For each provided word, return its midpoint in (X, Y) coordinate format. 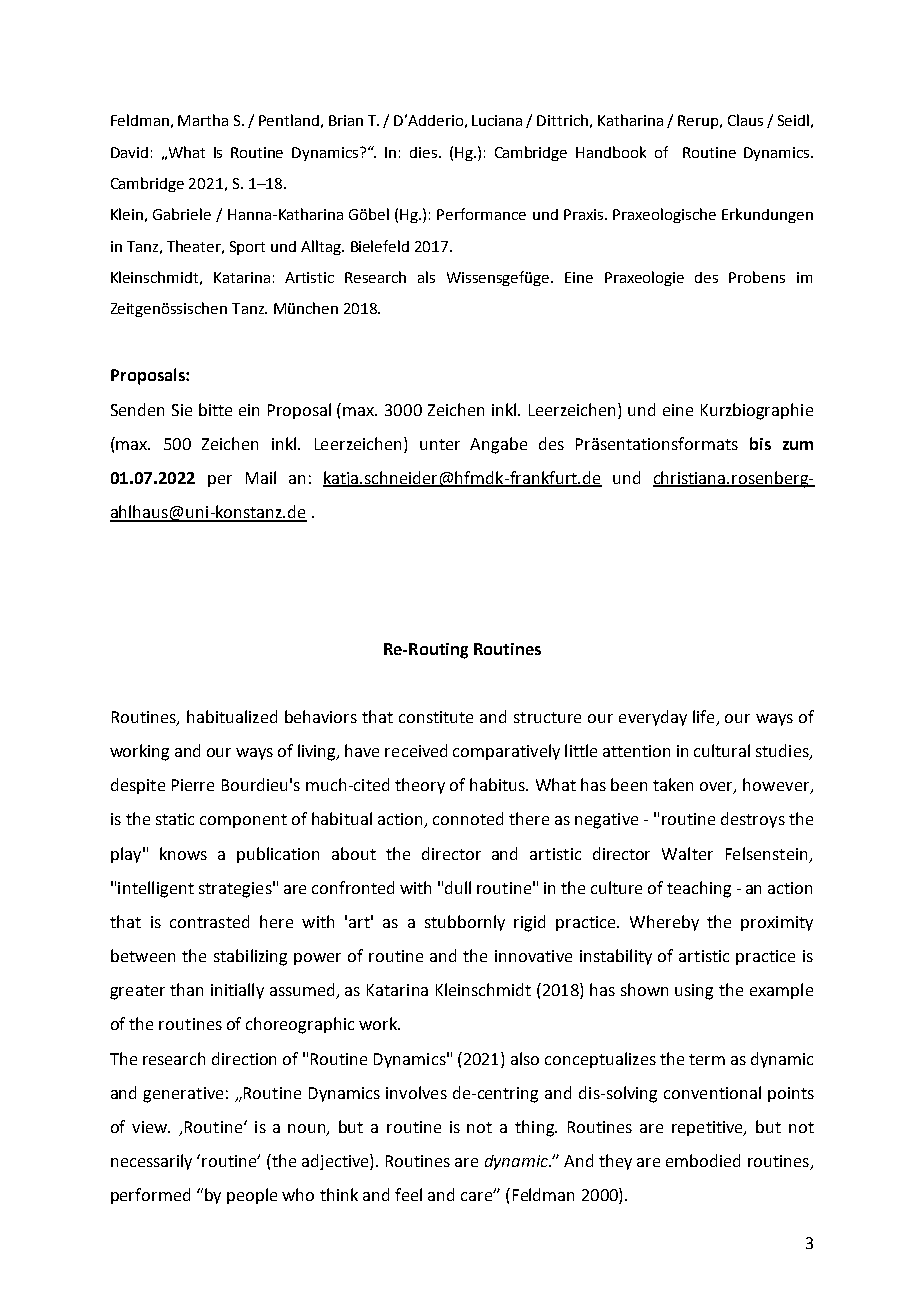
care (477, 1196)
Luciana (497, 120)
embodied (703, 1160)
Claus (745, 120)
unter (440, 444)
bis (760, 443)
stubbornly (465, 923)
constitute (436, 717)
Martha (203, 120)
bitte (215, 409)
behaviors (321, 716)
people (252, 1196)
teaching (699, 889)
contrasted (209, 921)
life (705, 718)
